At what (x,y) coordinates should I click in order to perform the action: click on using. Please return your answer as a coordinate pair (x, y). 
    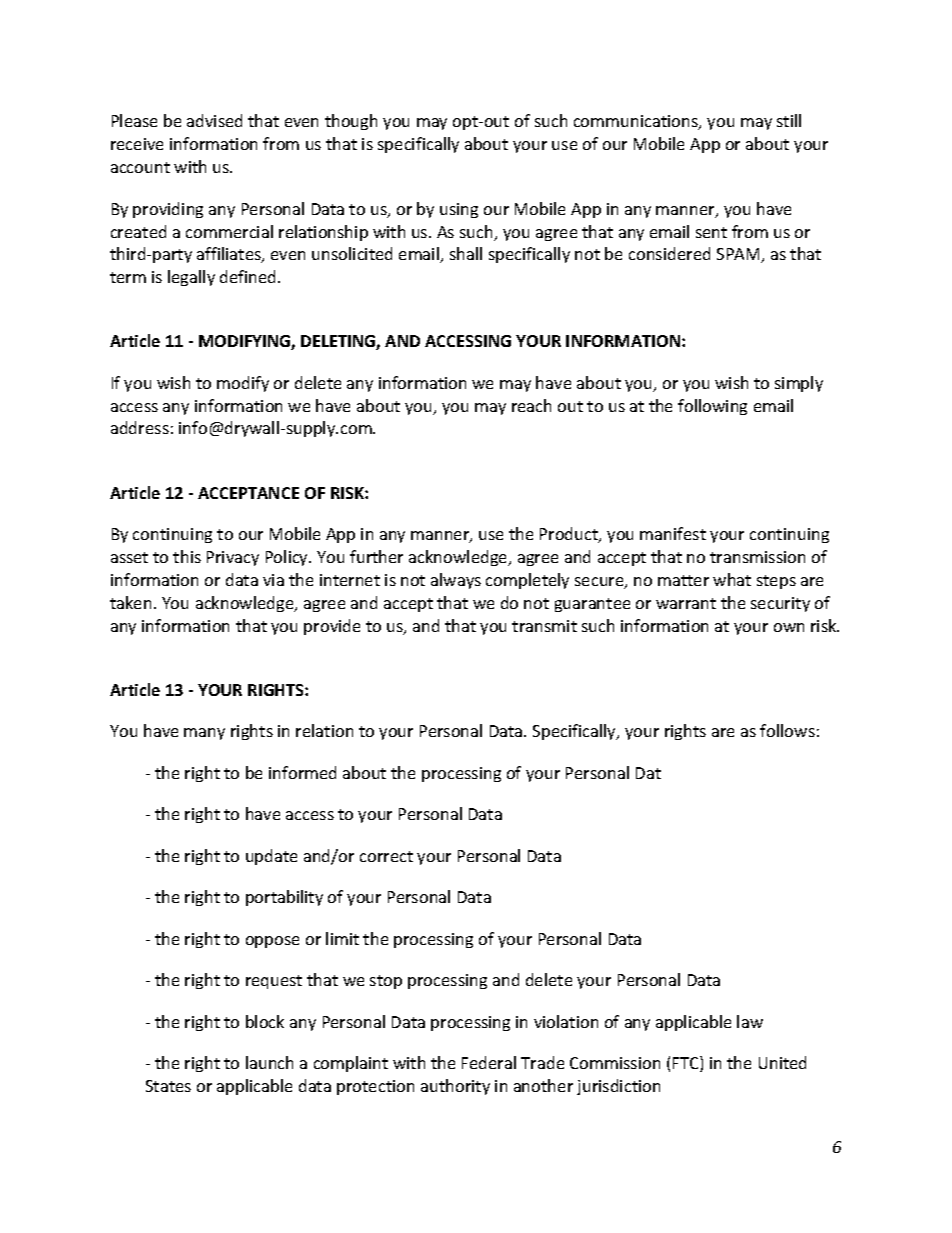
    Looking at the image, I should click on (459, 210).
